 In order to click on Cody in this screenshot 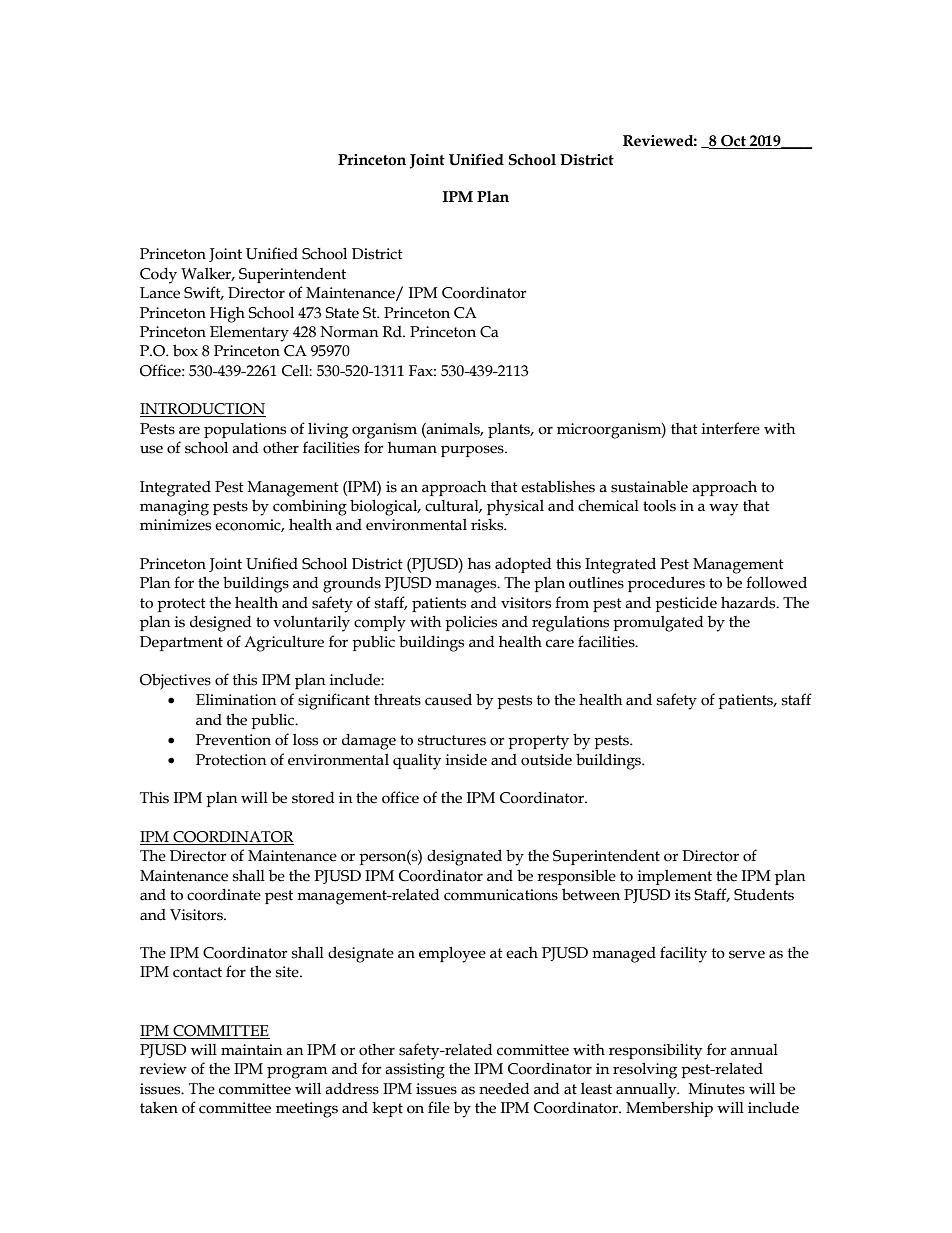, I will do `click(158, 276)`.
